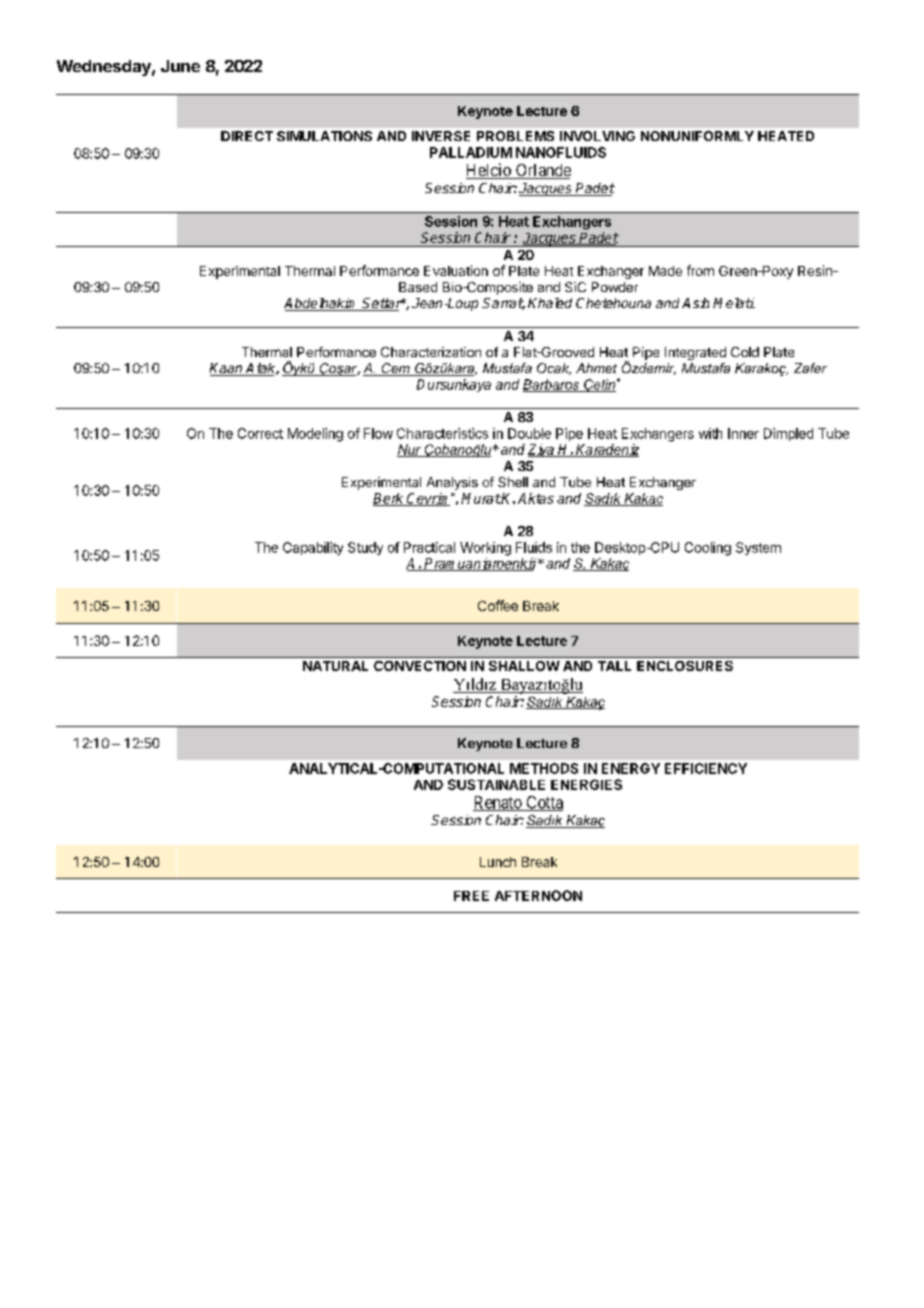  What do you see at coordinates (515, 136) in the image?
I see `PROBLEMS` at bounding box center [515, 136].
